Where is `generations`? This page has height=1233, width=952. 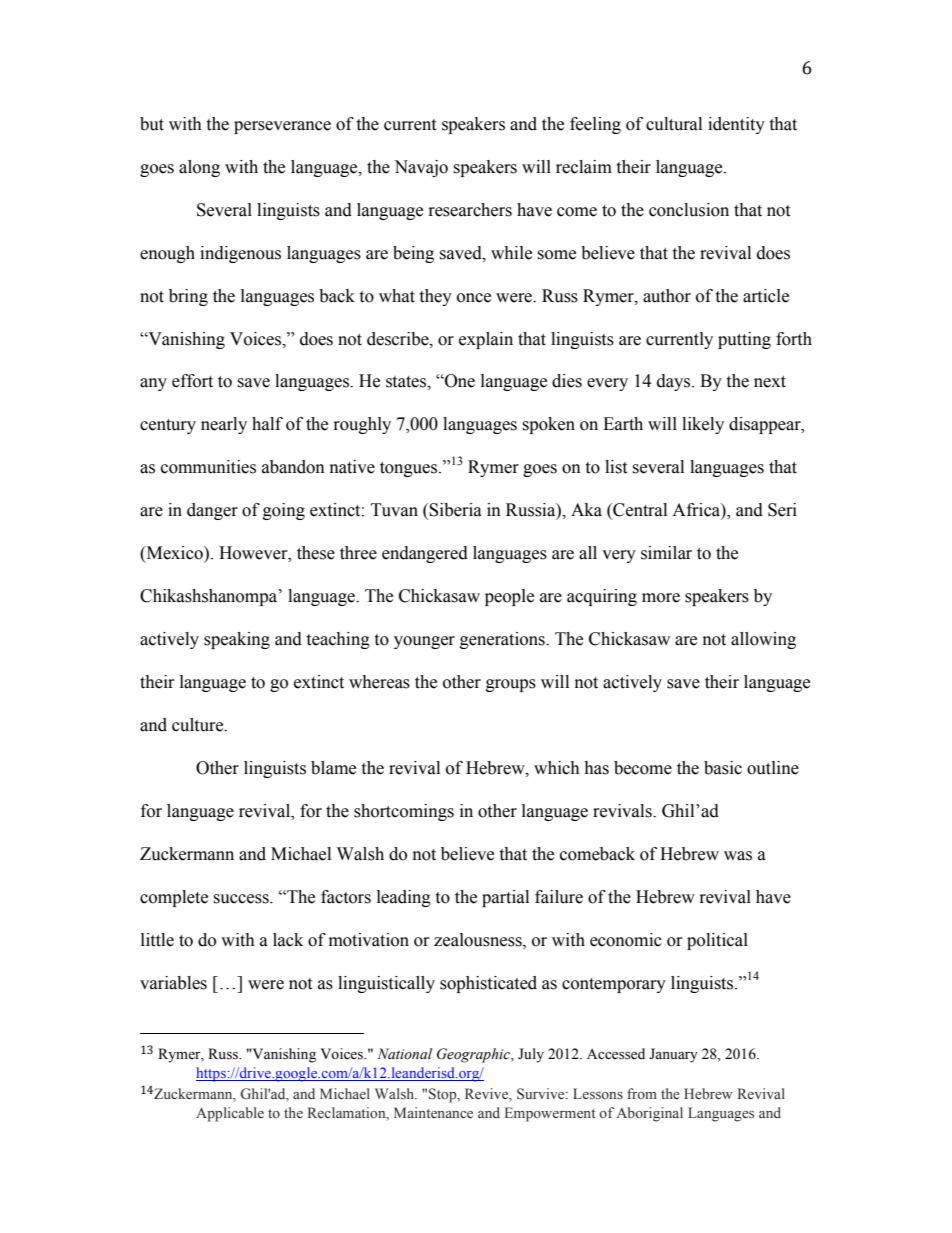
generations is located at coordinates (503, 640).
